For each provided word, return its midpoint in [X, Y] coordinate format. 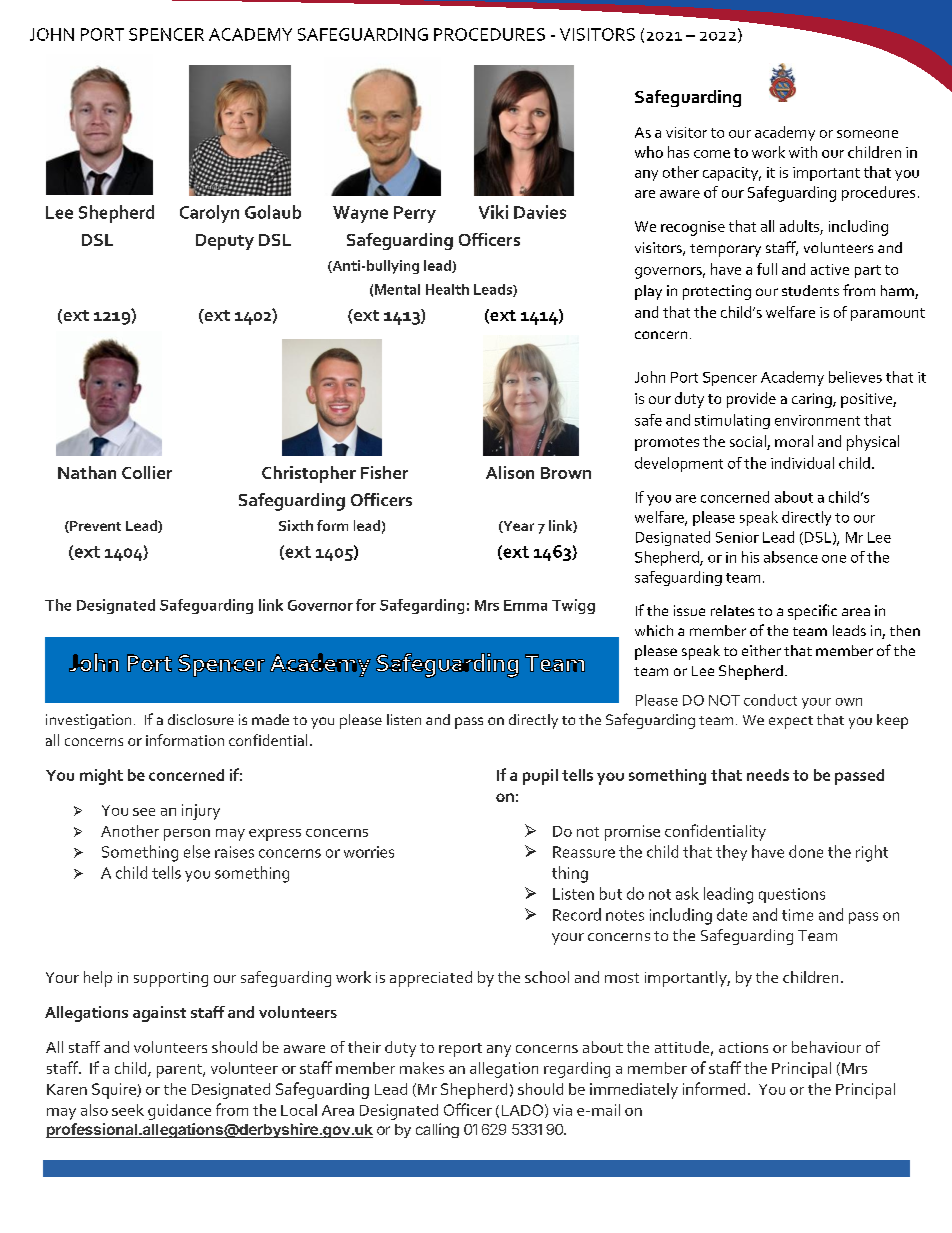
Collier [147, 472]
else [197, 851]
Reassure [584, 852]
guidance [179, 1112]
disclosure [201, 719]
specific [812, 612]
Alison [510, 472]
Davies [540, 212]
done [806, 851]
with [803, 152]
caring [813, 400]
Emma [525, 605]
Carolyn [209, 214]
